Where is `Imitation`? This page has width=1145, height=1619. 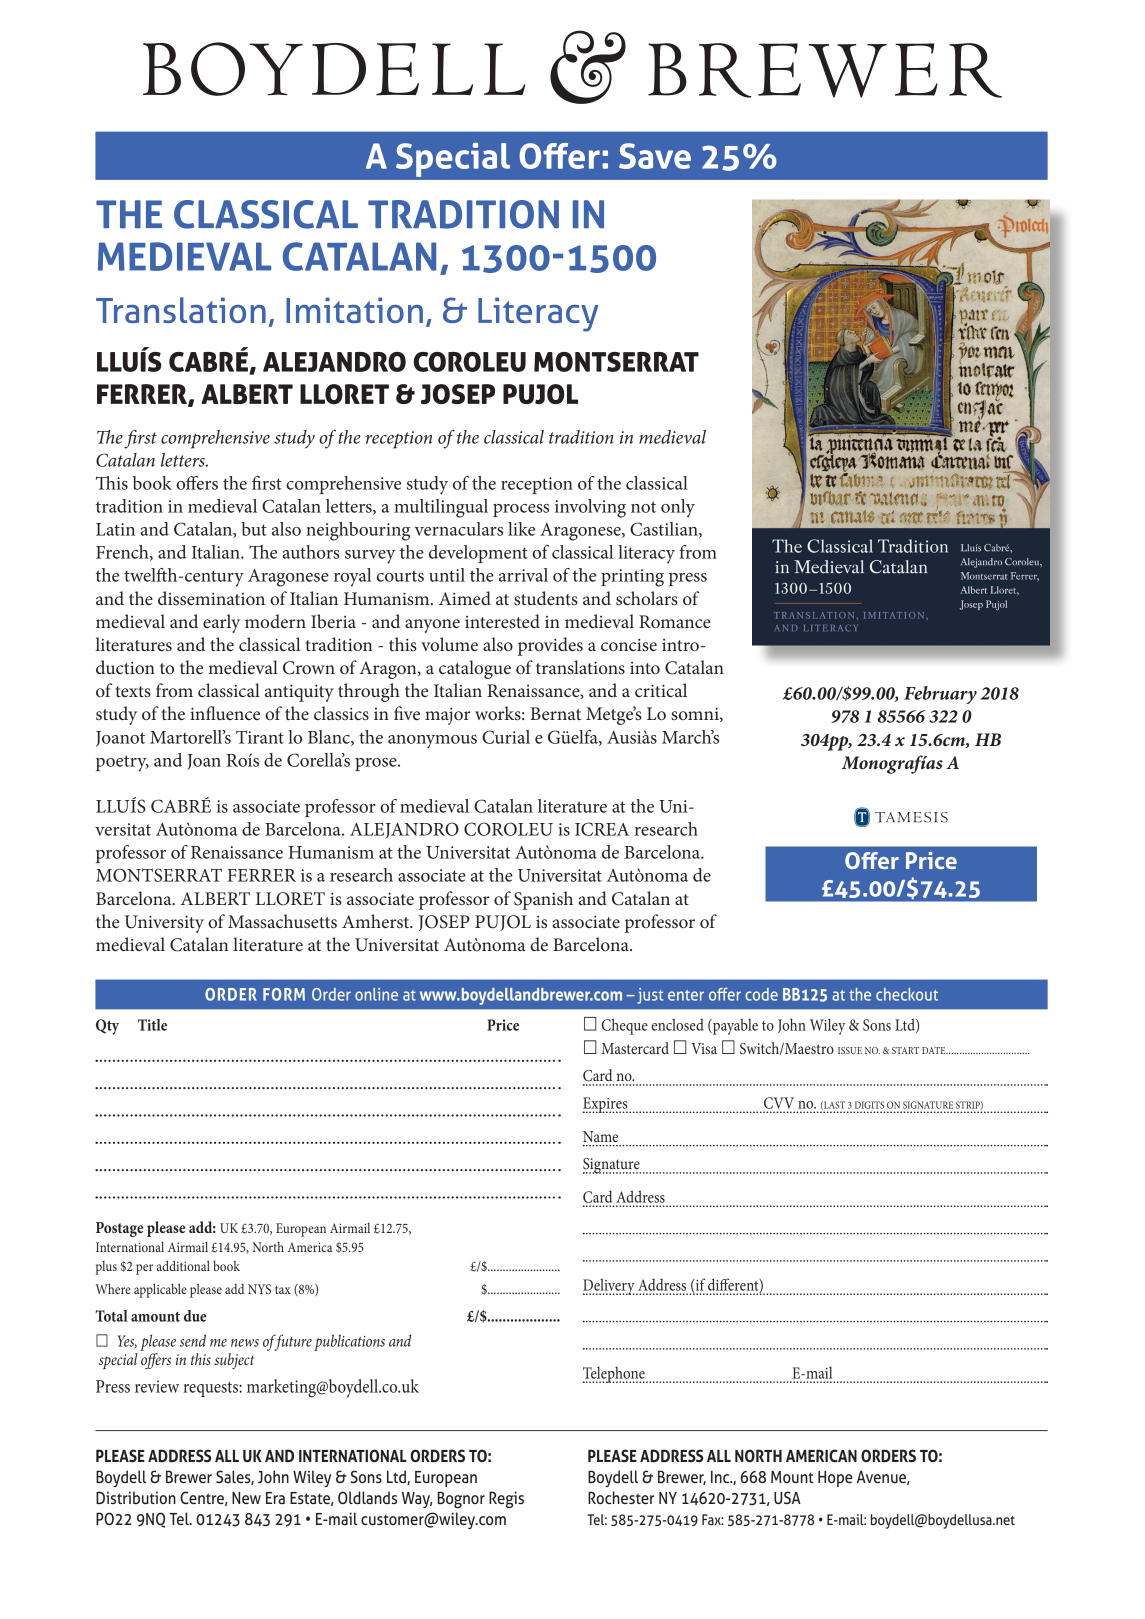 Imitation is located at coordinates (354, 310).
